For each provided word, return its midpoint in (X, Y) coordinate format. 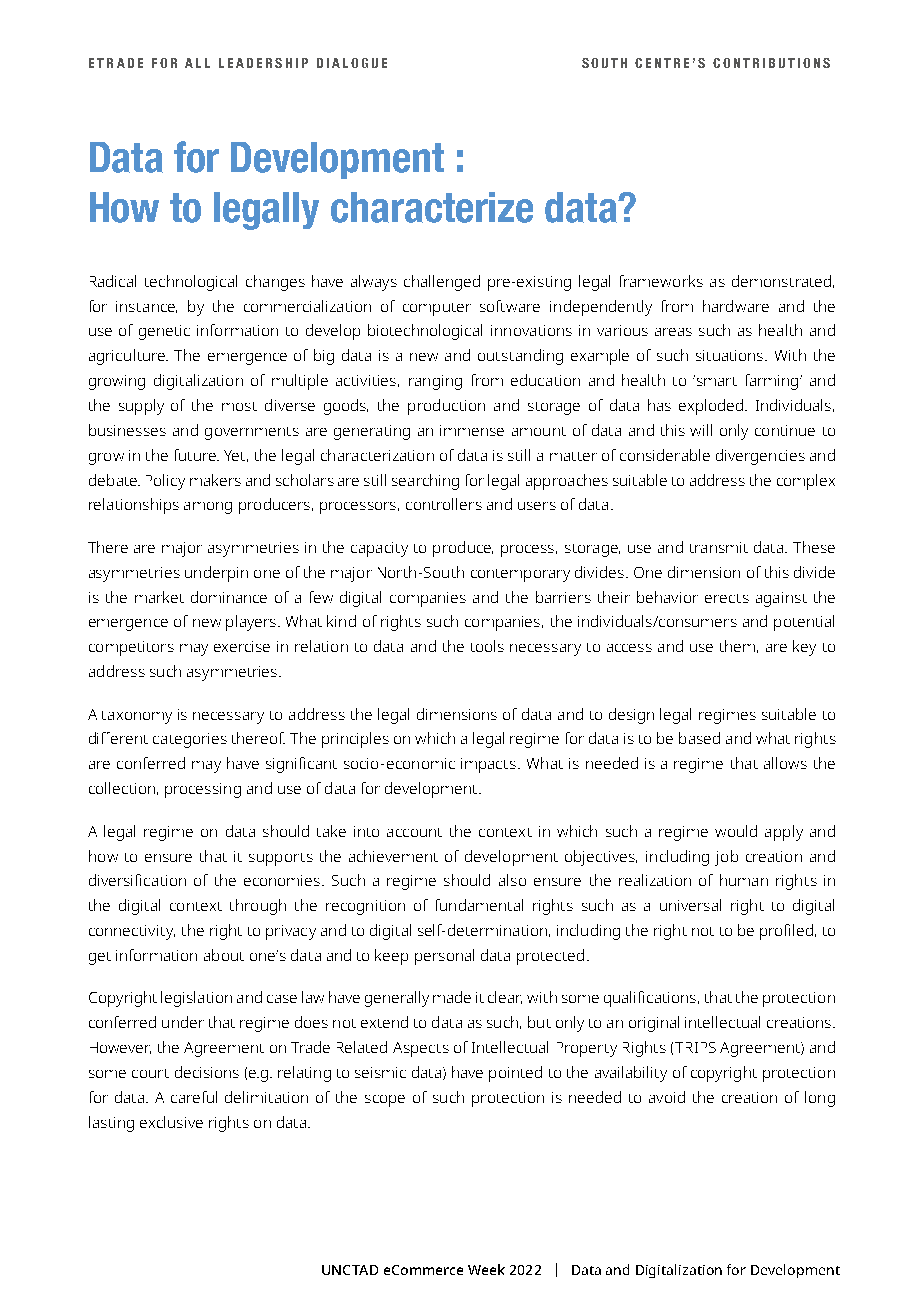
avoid (667, 1097)
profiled (786, 932)
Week (486, 1269)
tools (487, 646)
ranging (435, 382)
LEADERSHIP (263, 63)
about (224, 955)
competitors (131, 648)
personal (444, 957)
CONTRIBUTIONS (771, 63)
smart (715, 380)
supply (141, 407)
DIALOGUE (352, 63)
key (804, 648)
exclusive (171, 1122)
